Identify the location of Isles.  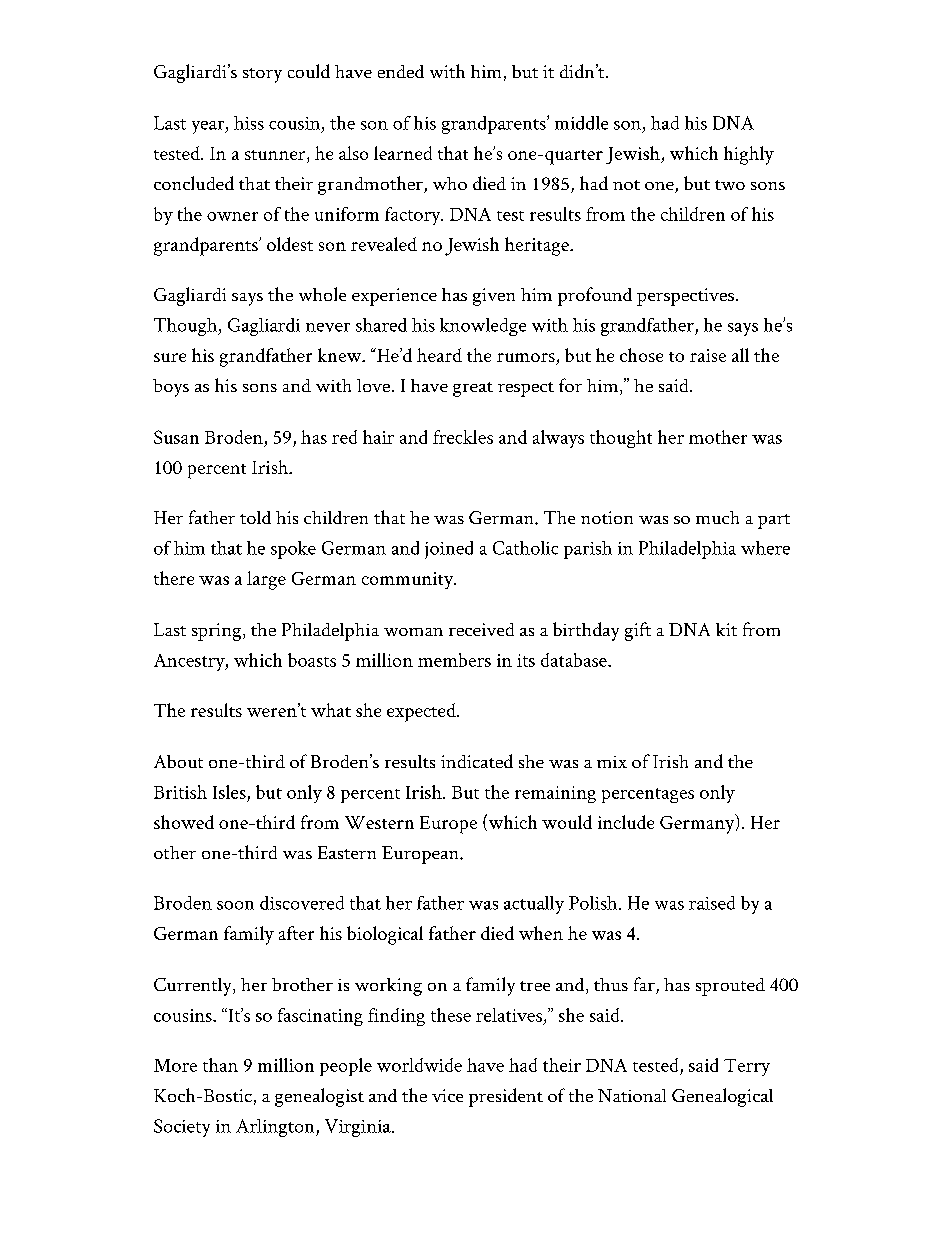
(229, 792).
